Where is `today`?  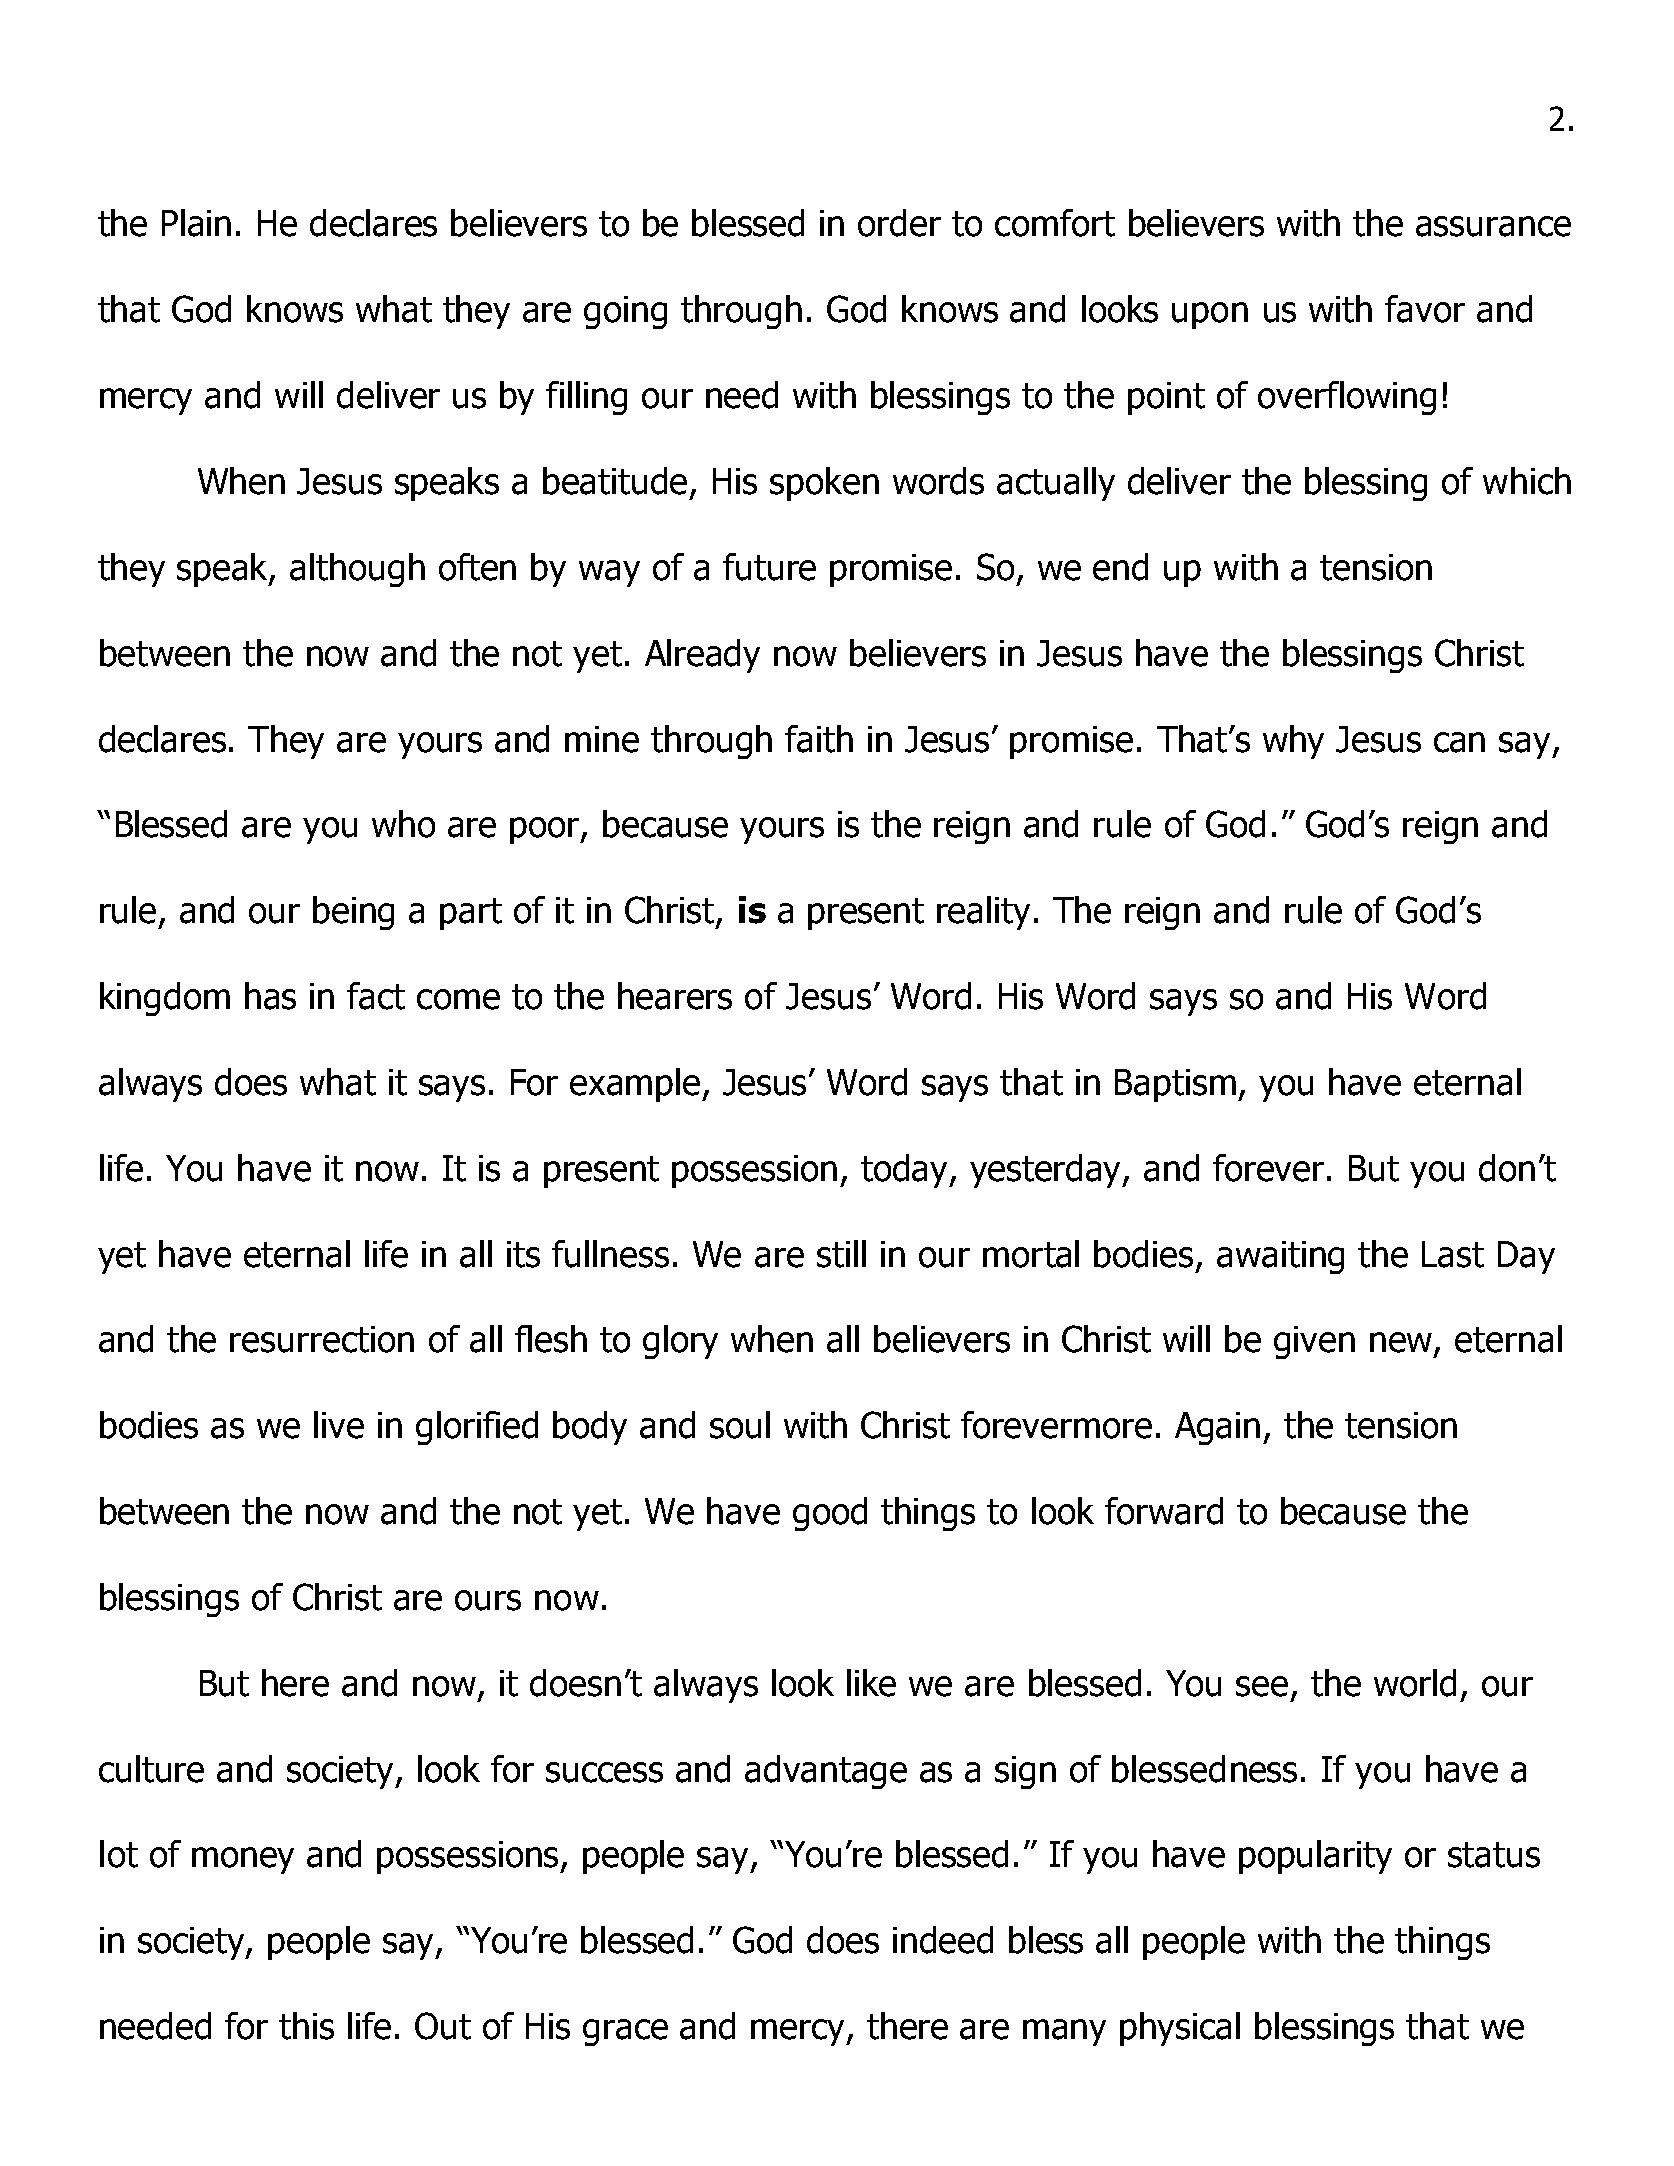 today is located at coordinates (906, 1171).
